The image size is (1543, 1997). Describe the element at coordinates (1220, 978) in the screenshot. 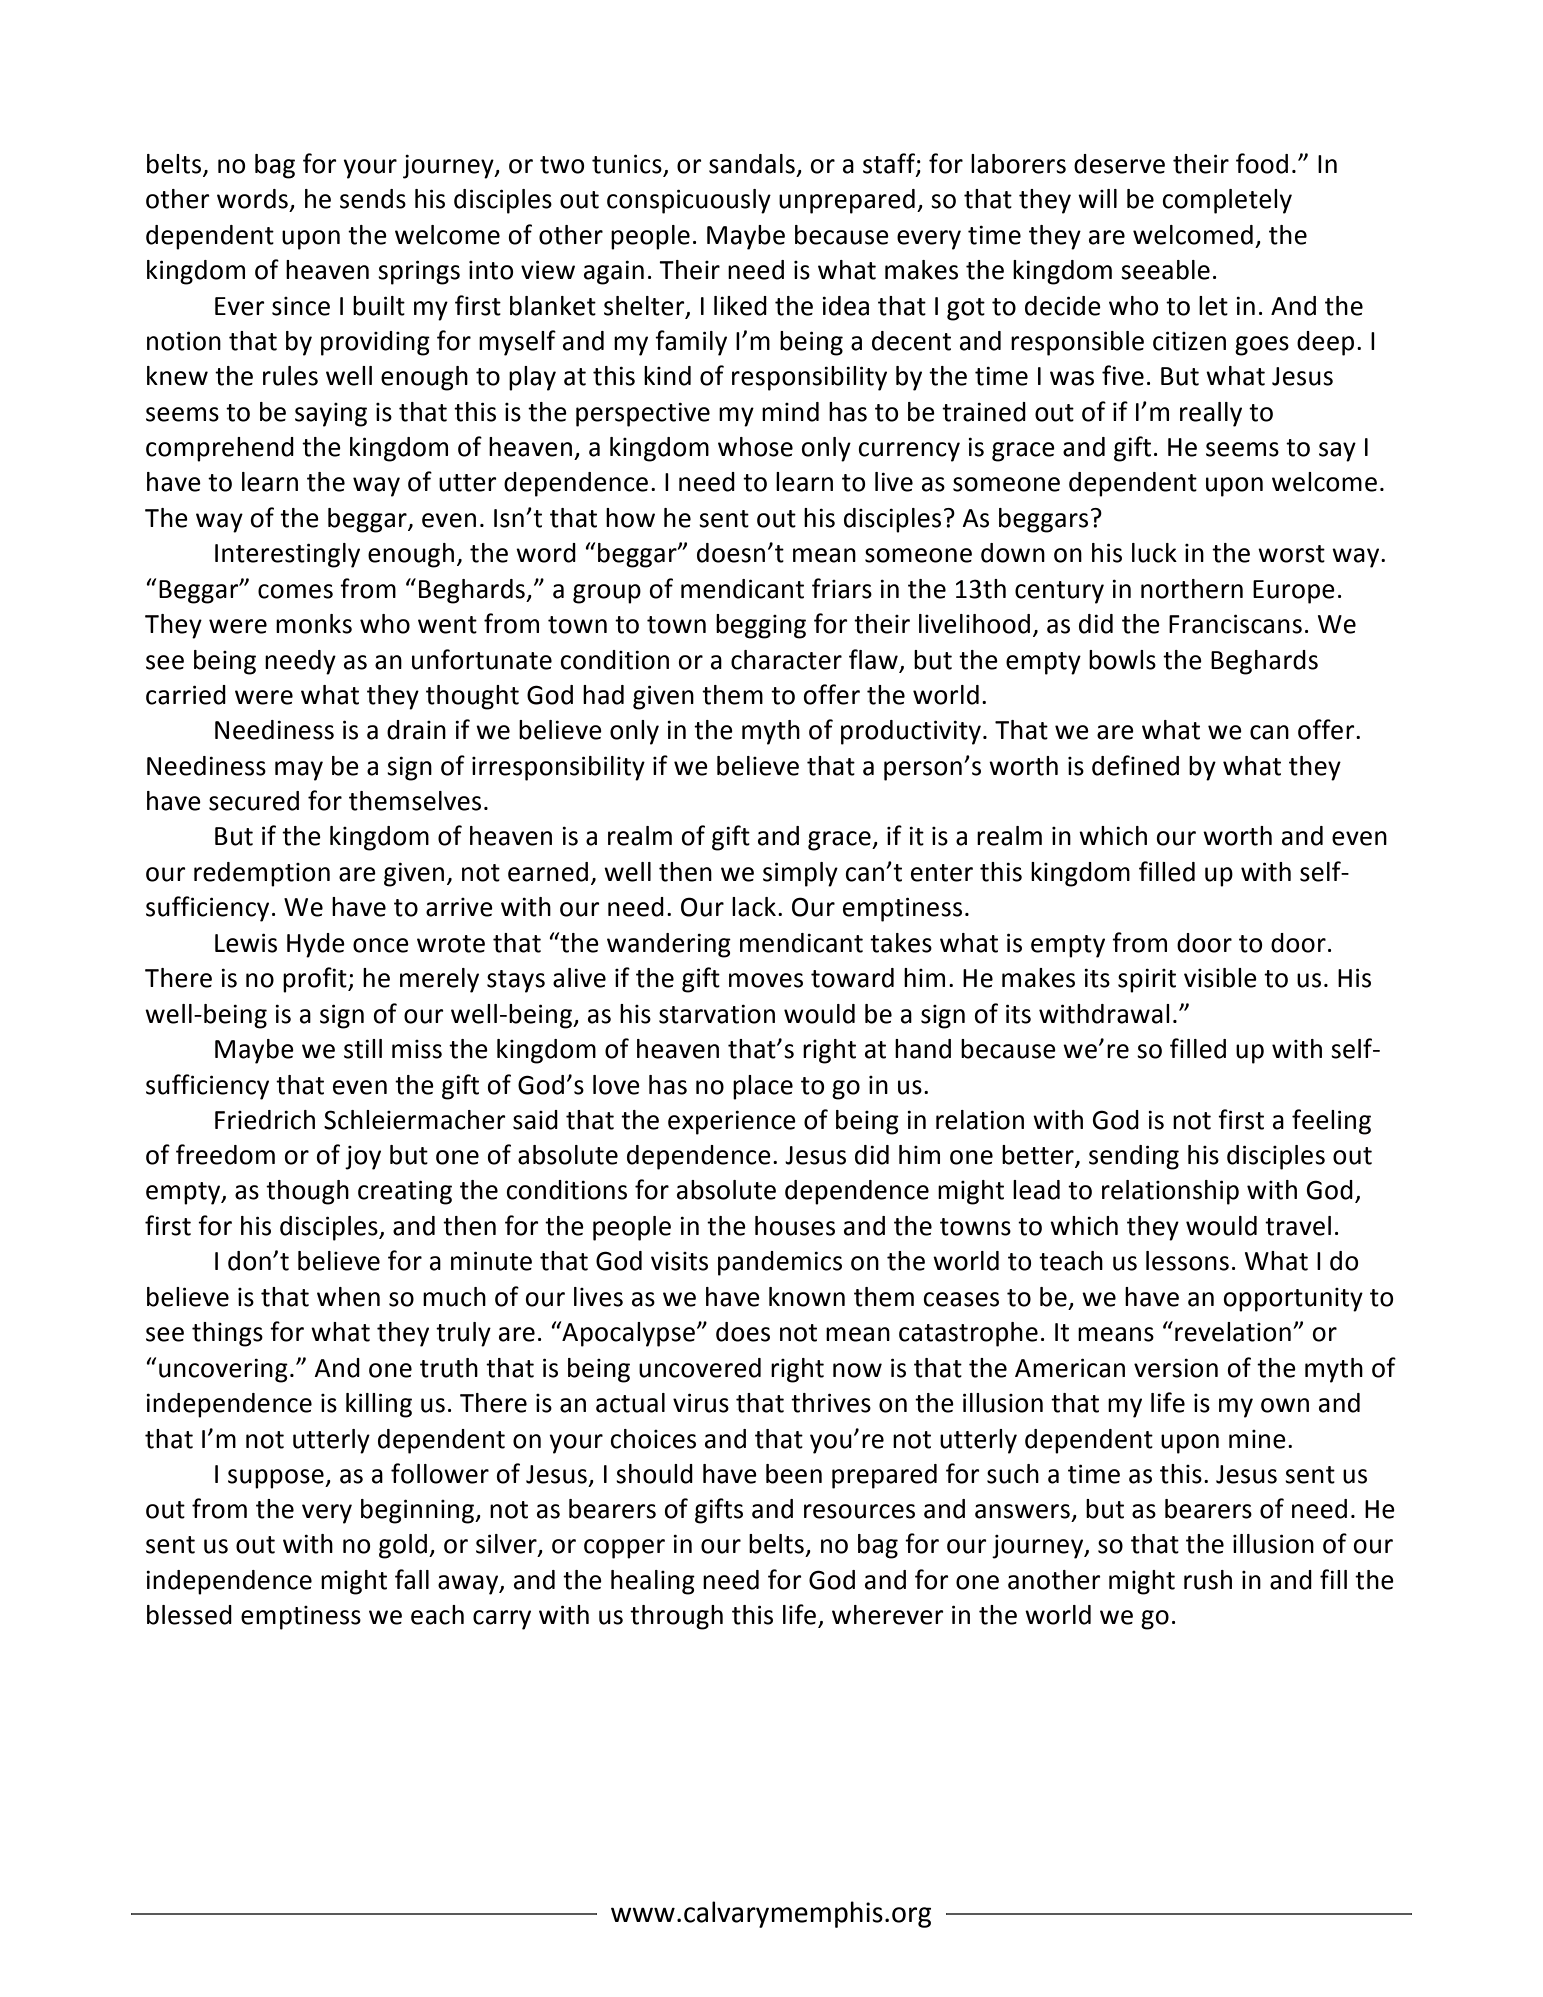

I see `visible` at that location.
